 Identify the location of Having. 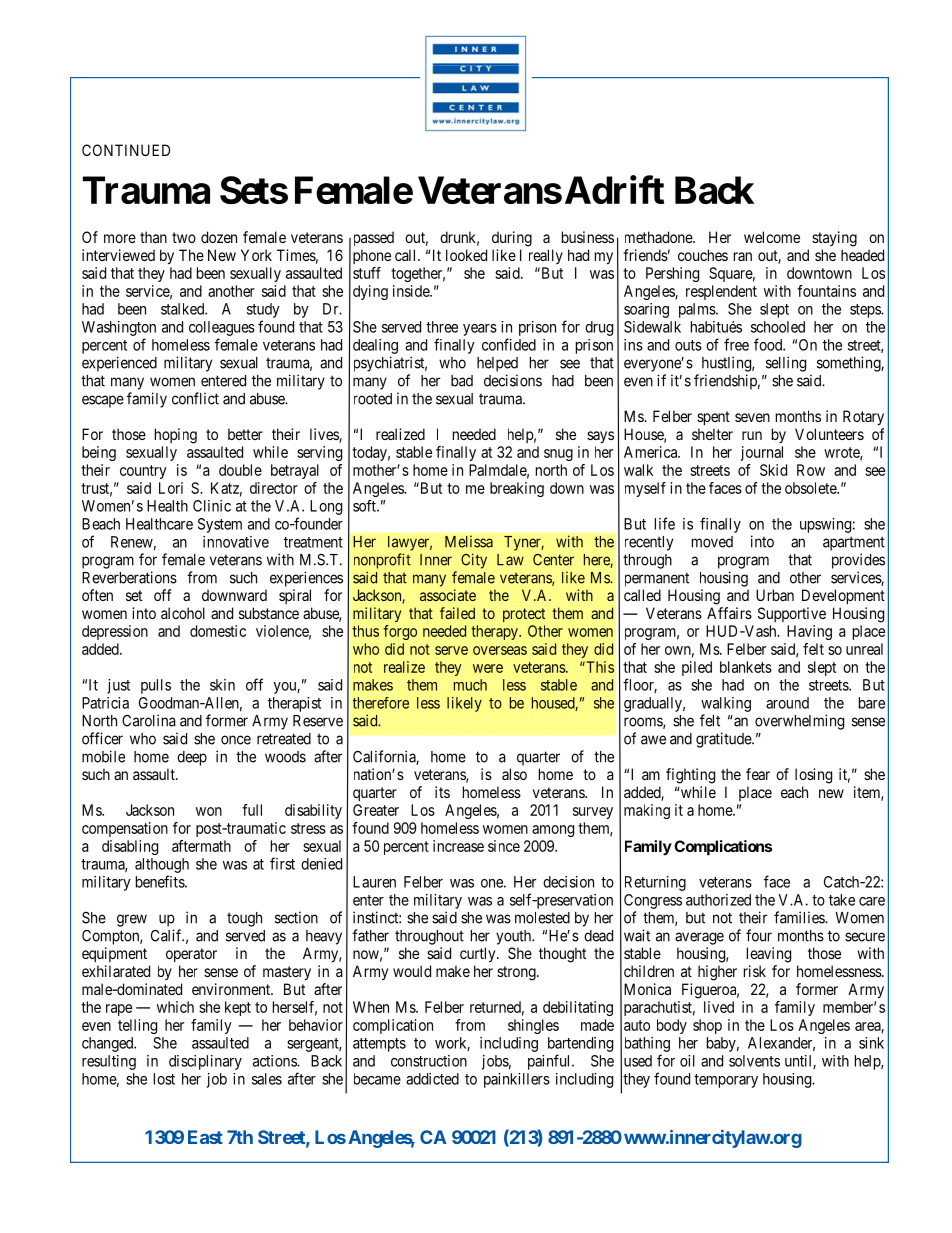
(809, 632).
